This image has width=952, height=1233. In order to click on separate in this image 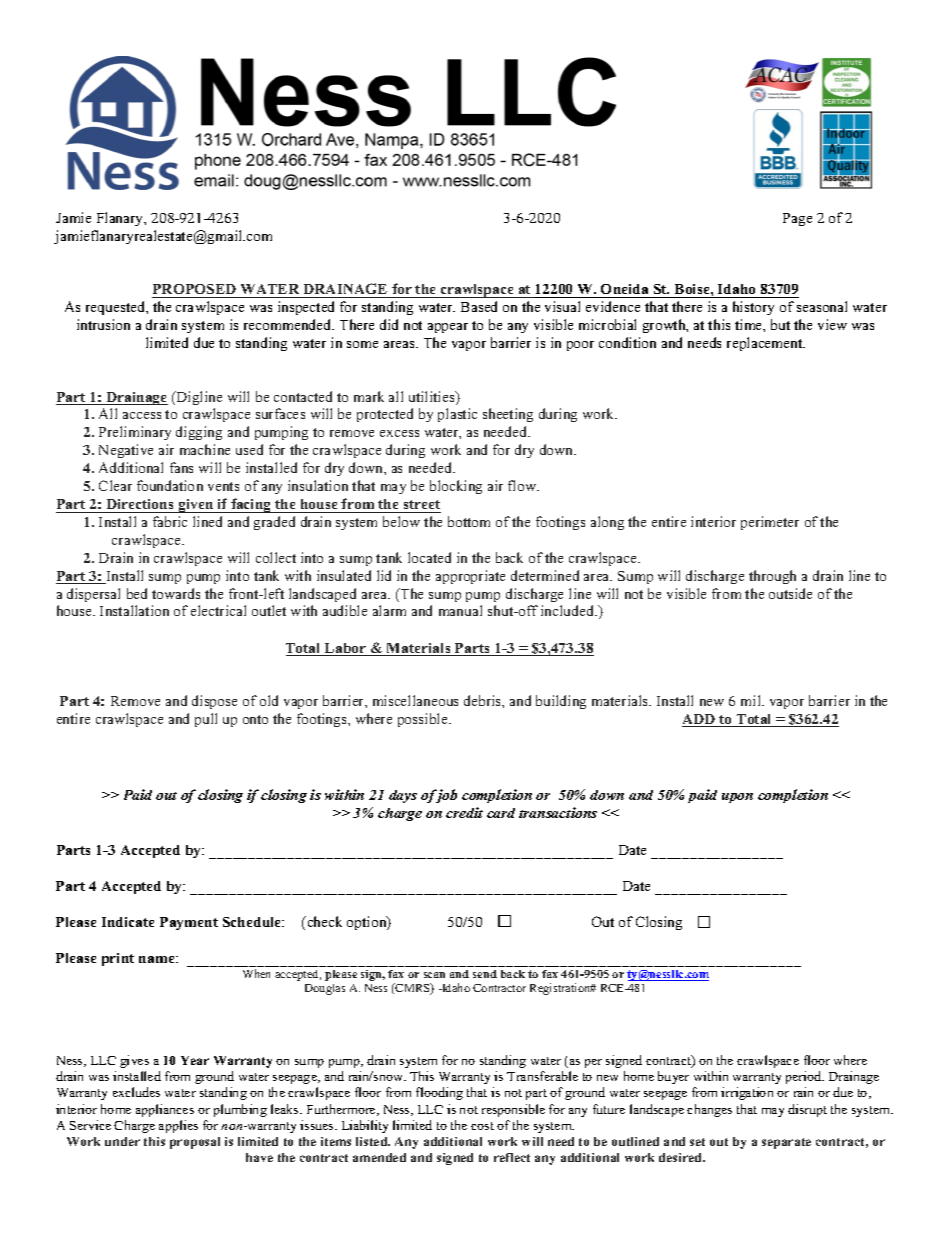, I will do `click(786, 1143)`.
